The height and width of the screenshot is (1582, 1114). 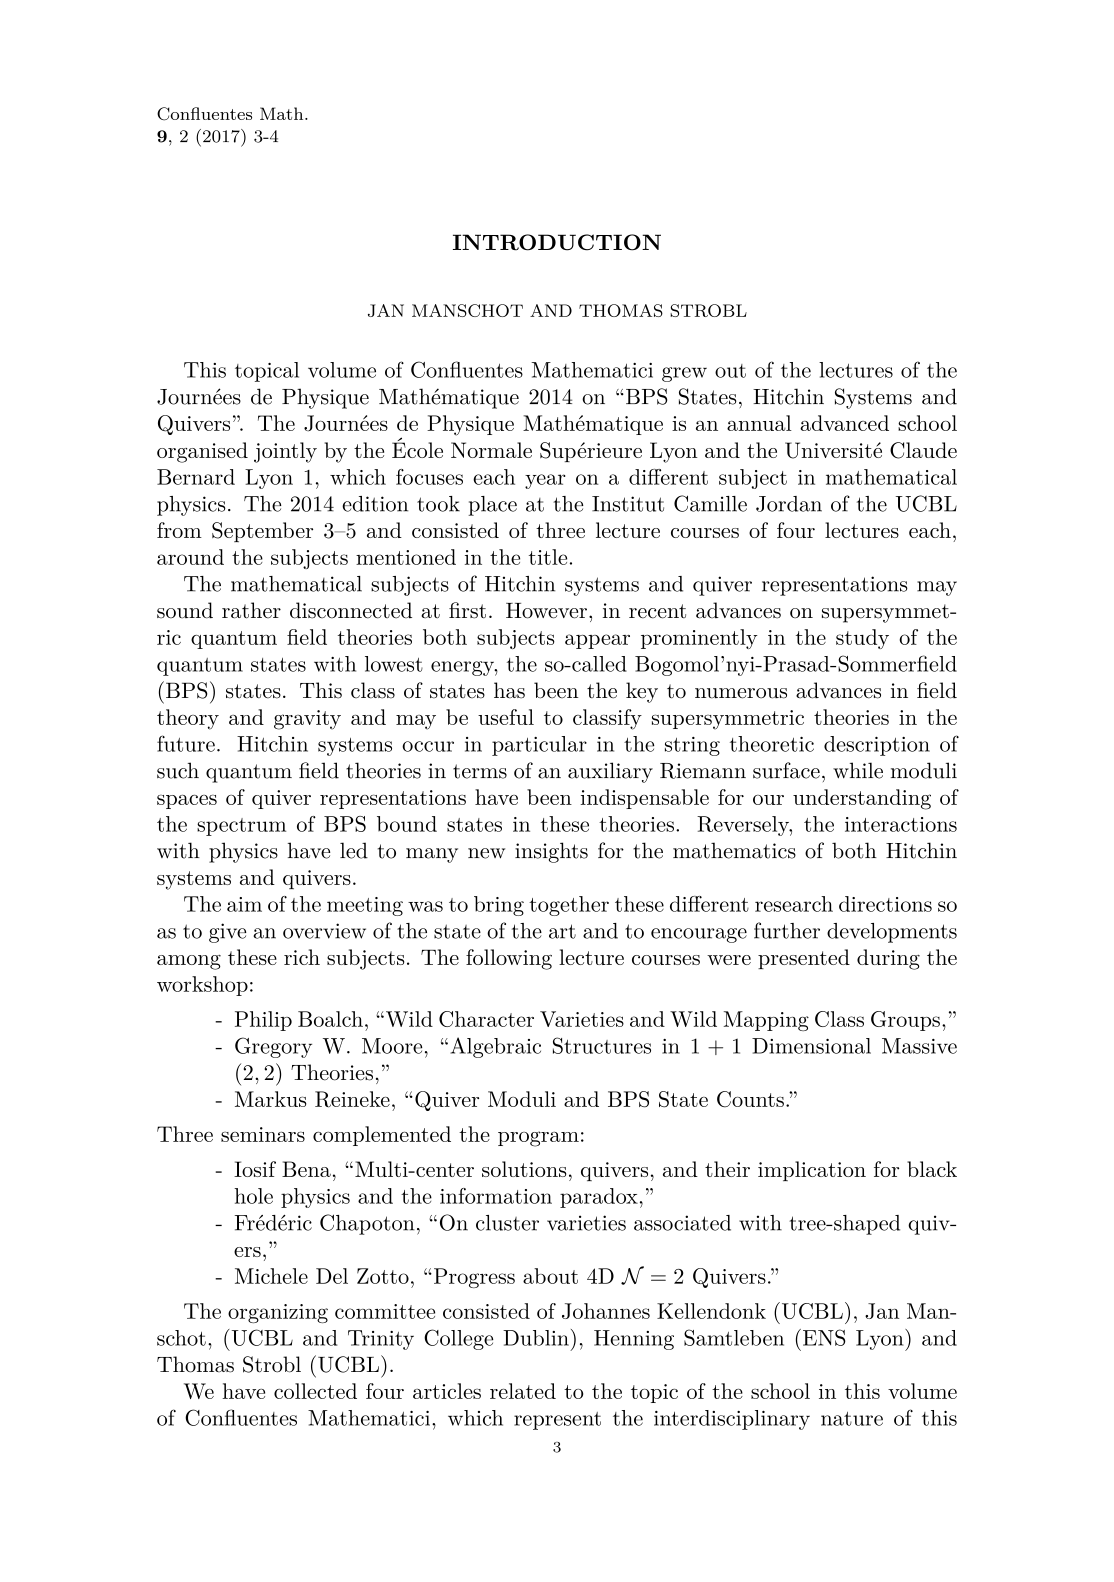 What do you see at coordinates (251, 610) in the screenshot?
I see `rather` at bounding box center [251, 610].
